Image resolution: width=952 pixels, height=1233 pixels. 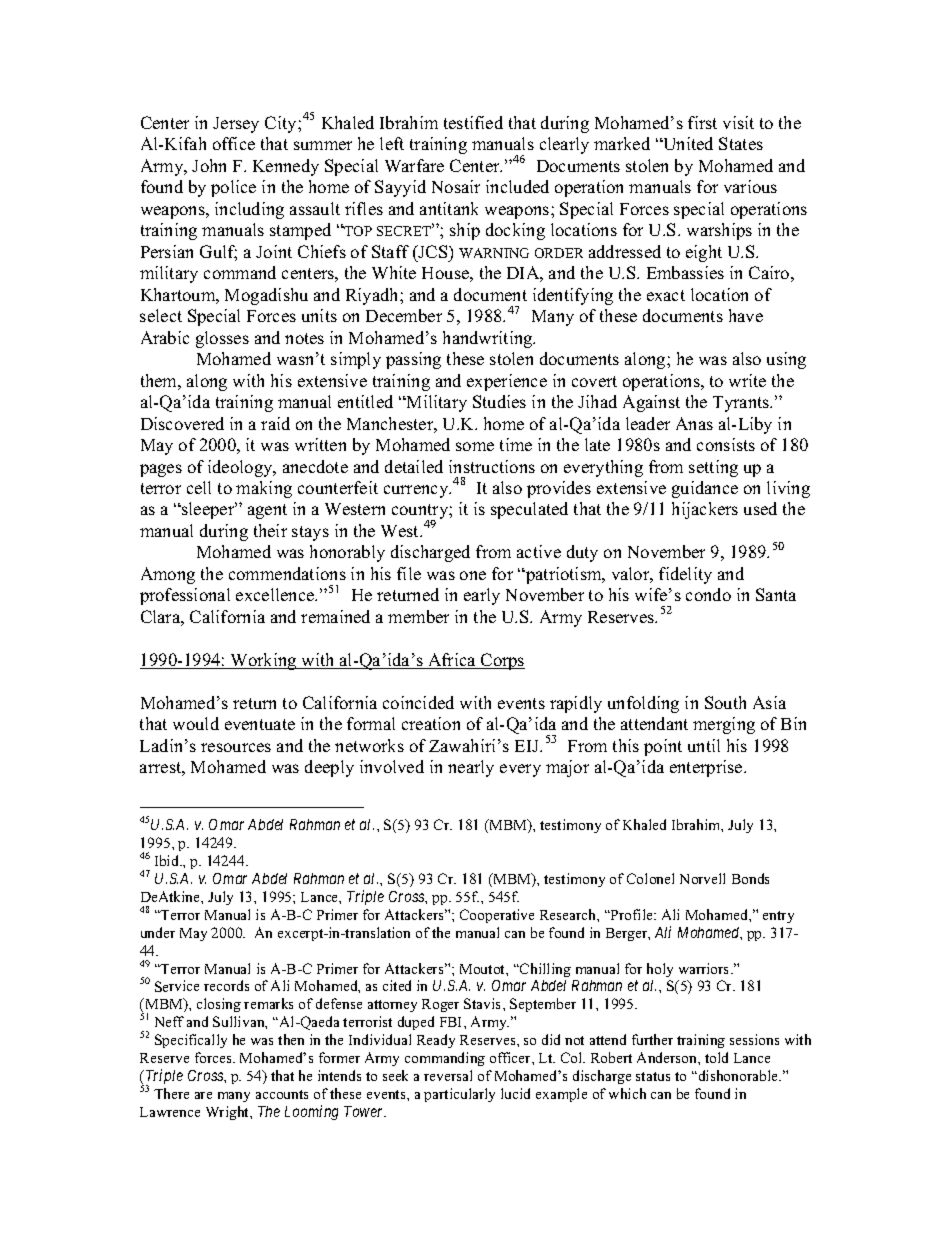 I want to click on active, so click(x=539, y=551).
